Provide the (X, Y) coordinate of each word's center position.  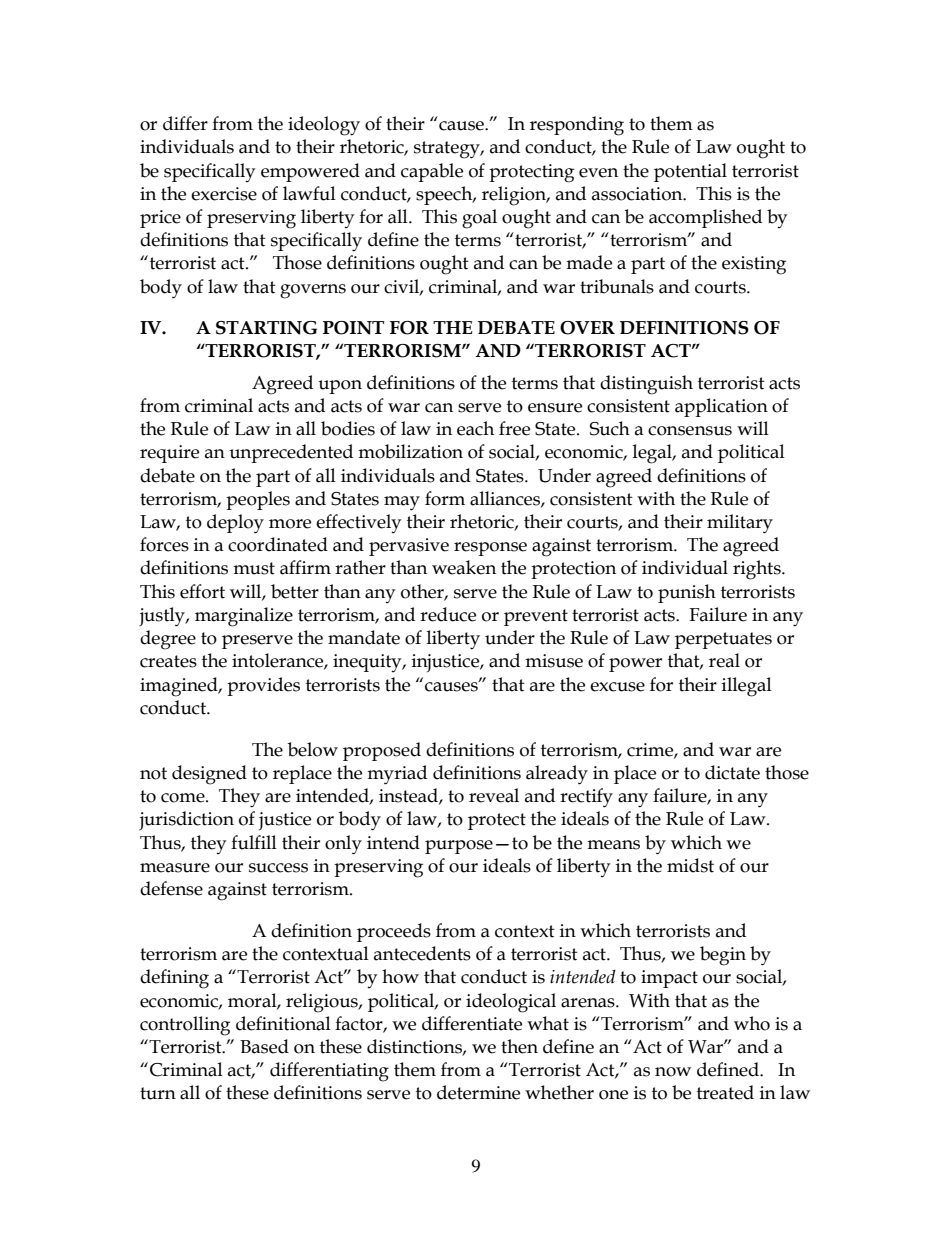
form (445, 498)
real (724, 660)
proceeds (394, 932)
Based (264, 1046)
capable (432, 172)
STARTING (266, 328)
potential (690, 172)
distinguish (646, 385)
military (740, 524)
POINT (353, 328)
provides (263, 686)
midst (690, 865)
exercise (224, 194)
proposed (382, 751)
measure (175, 868)
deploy (235, 524)
